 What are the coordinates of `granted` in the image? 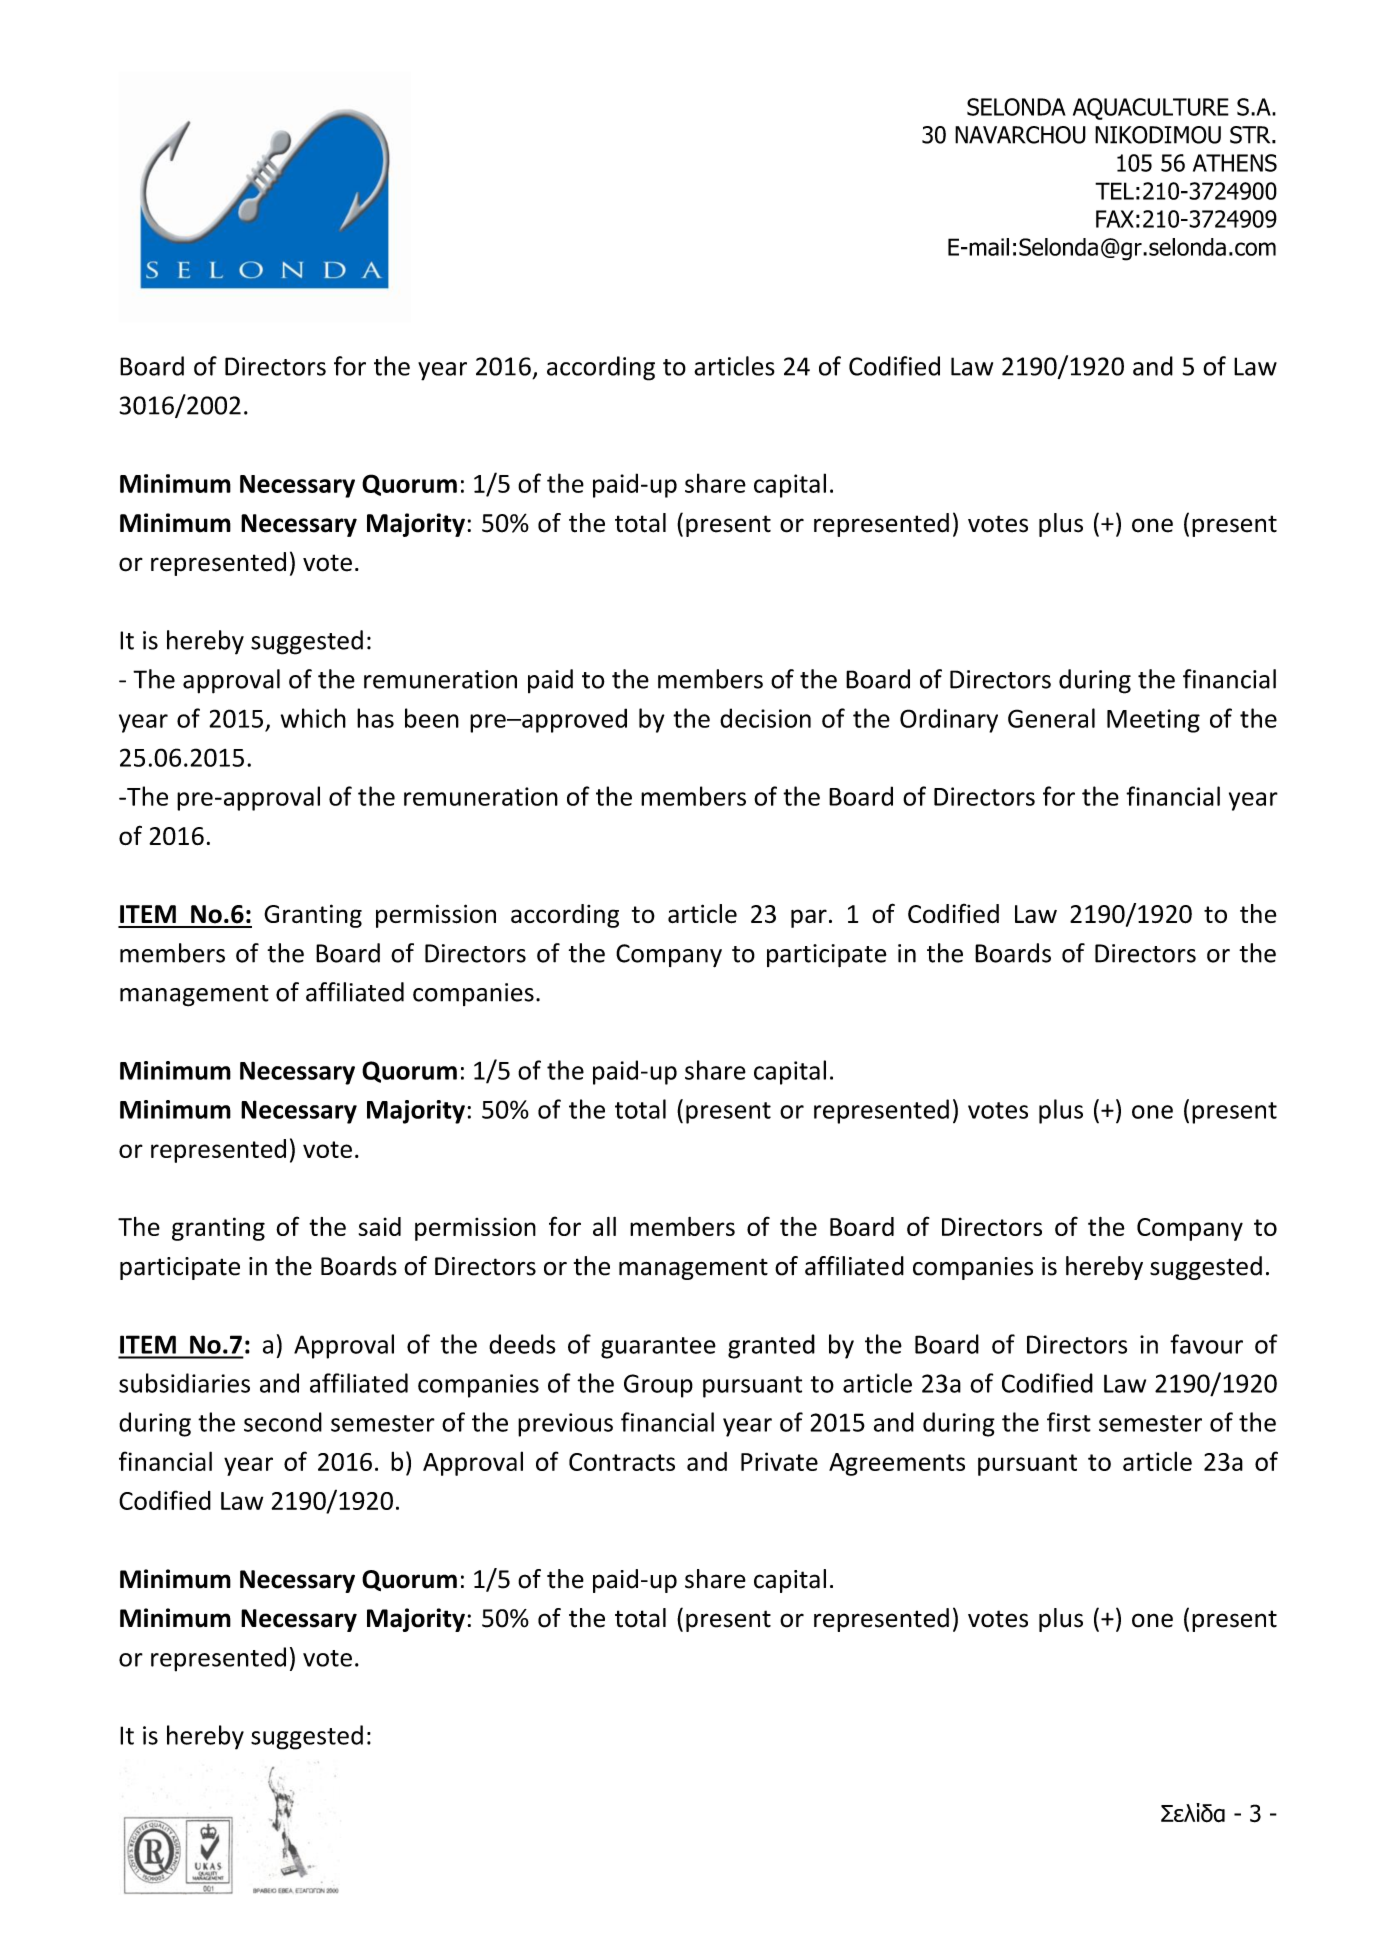 It's located at (771, 1346).
